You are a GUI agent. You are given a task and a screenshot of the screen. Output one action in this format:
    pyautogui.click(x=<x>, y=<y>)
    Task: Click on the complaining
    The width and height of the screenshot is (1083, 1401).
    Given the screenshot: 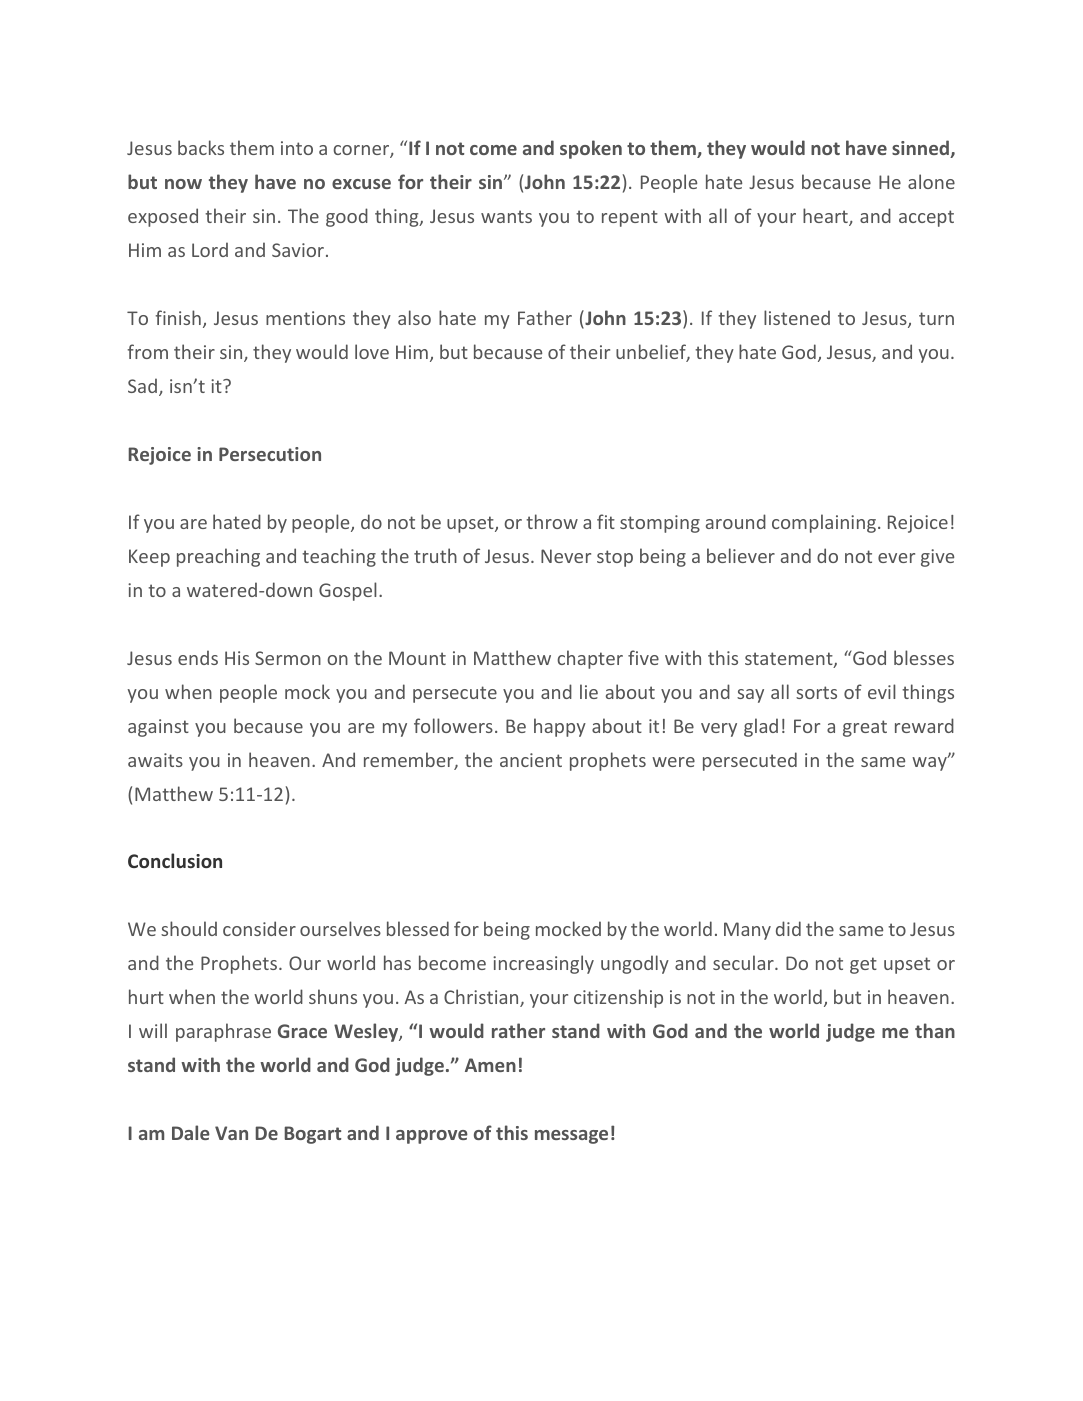 What is the action you would take?
    pyautogui.click(x=824, y=523)
